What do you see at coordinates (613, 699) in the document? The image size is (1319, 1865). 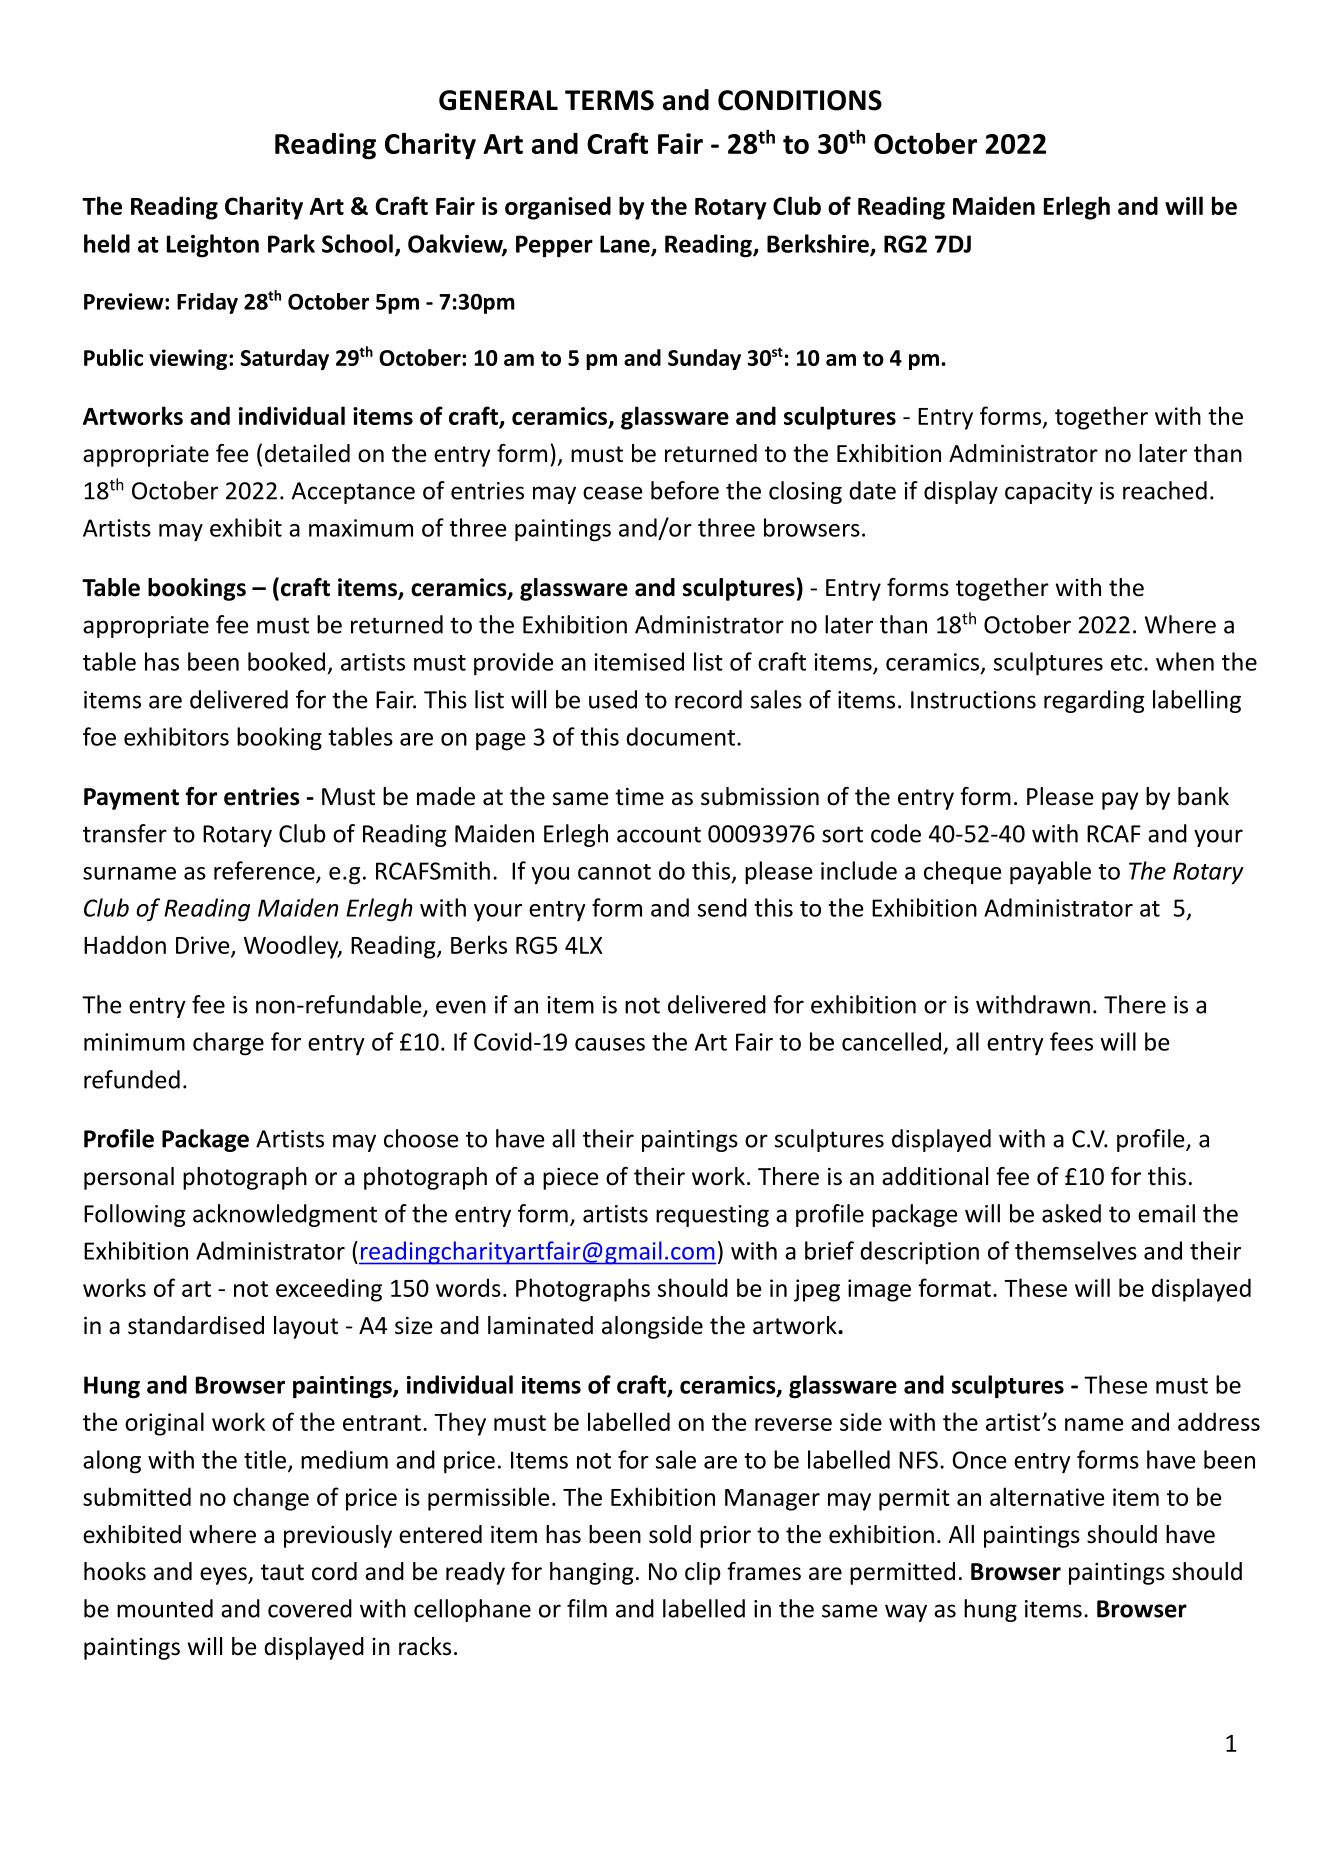 I see `used` at bounding box center [613, 699].
